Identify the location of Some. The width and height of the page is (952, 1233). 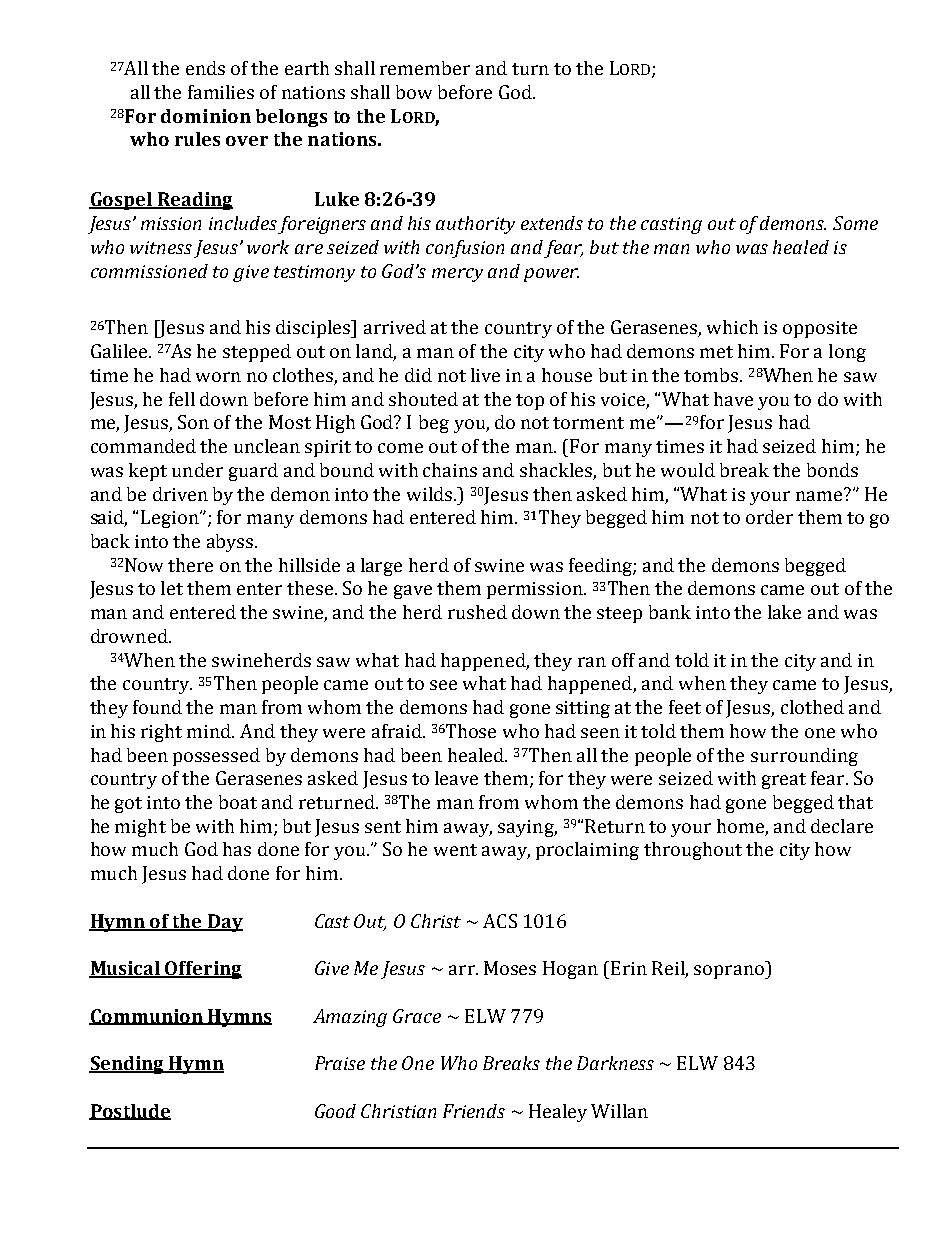
(855, 223).
